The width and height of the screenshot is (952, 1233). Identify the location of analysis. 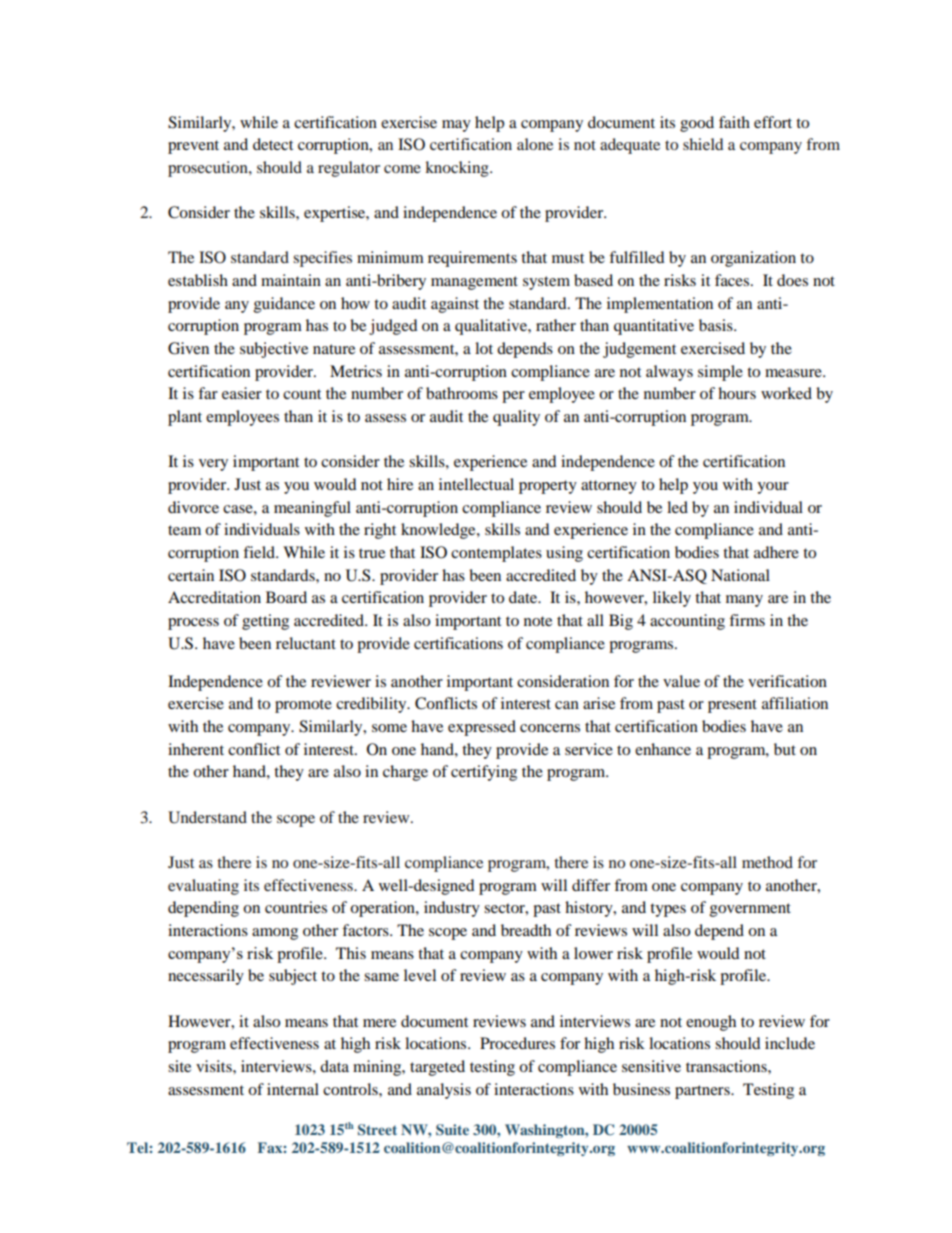
(444, 1091).
